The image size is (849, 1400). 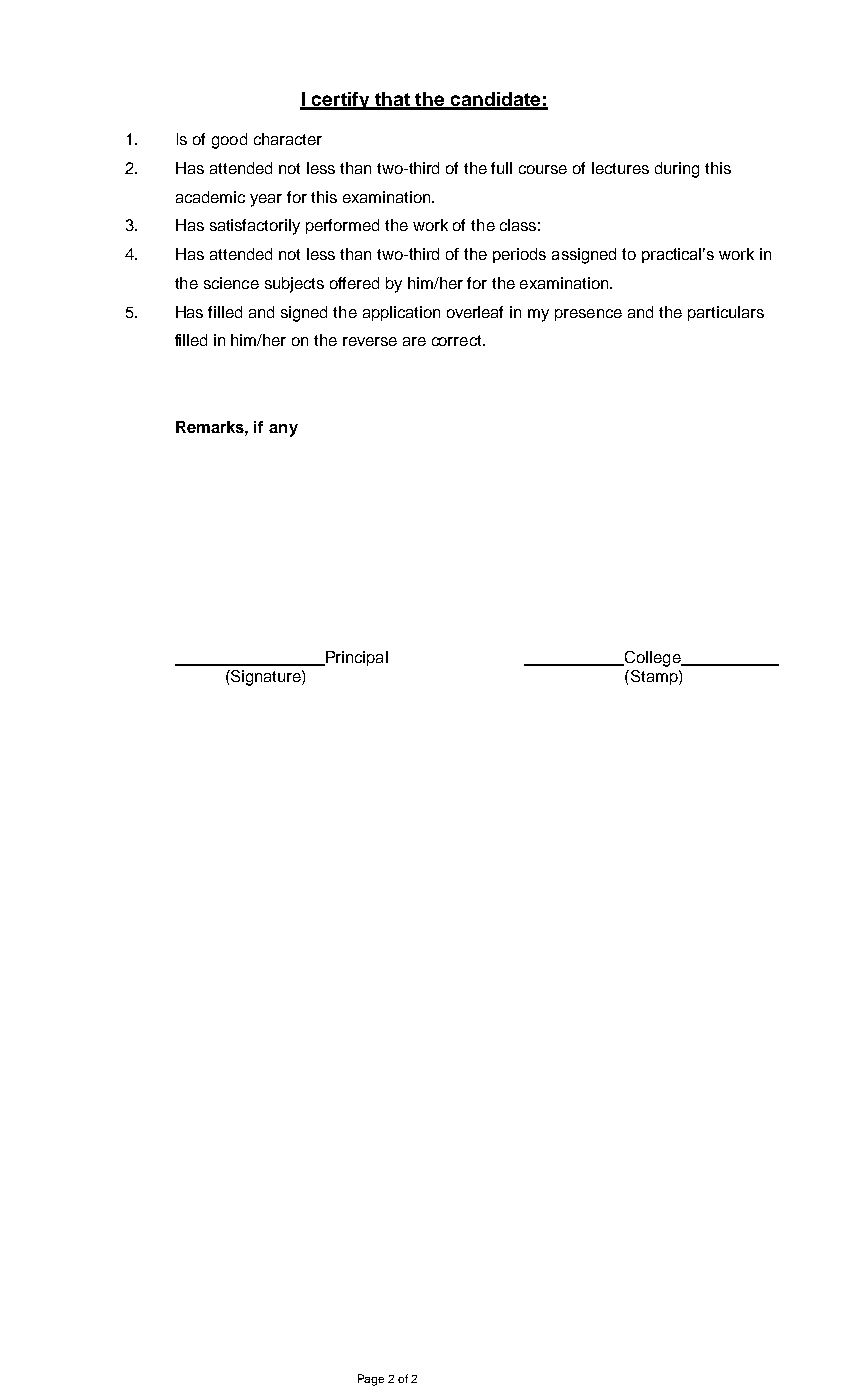 What do you see at coordinates (283, 430) in the image?
I see `any` at bounding box center [283, 430].
